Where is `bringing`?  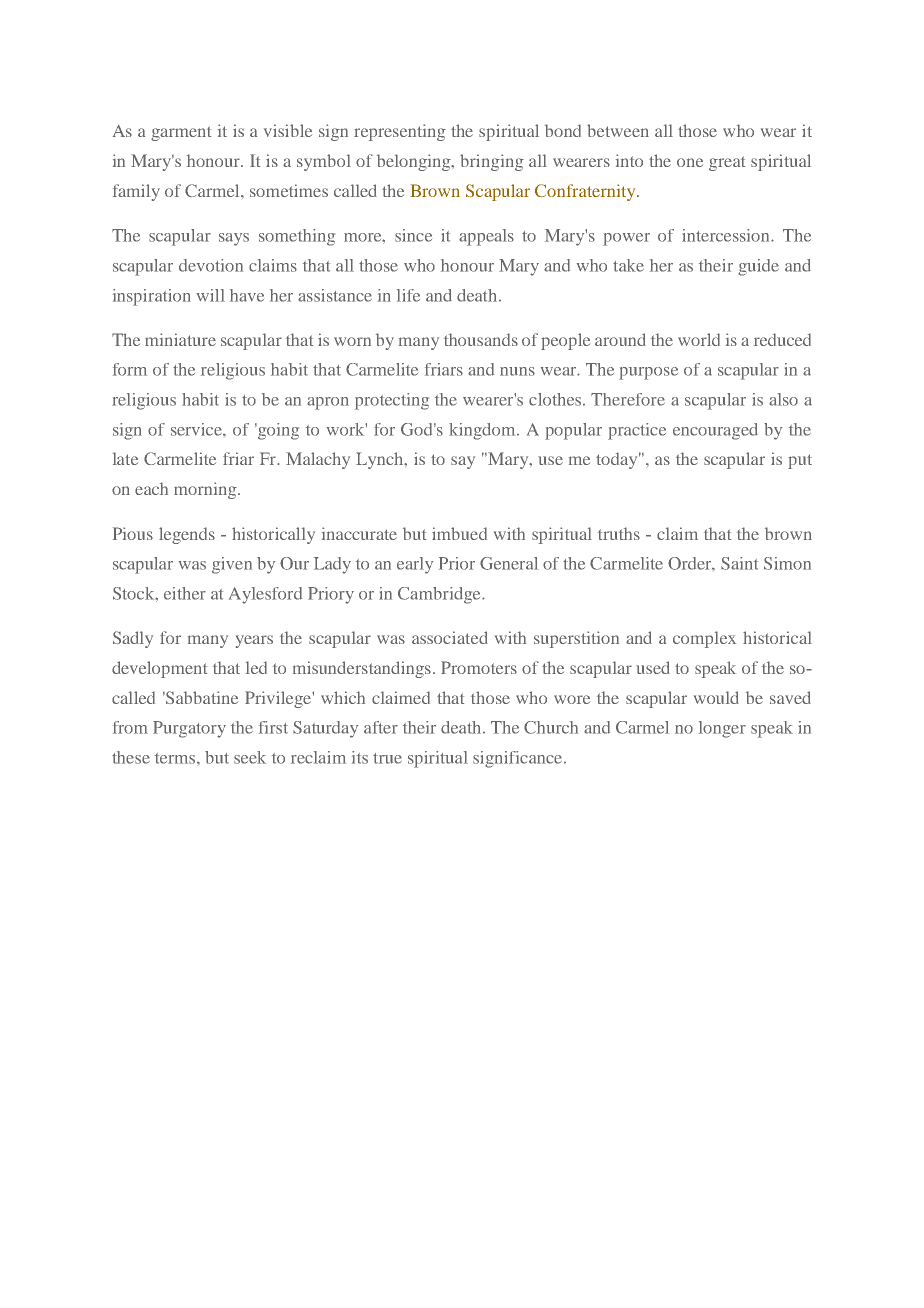 bringing is located at coordinates (492, 162).
